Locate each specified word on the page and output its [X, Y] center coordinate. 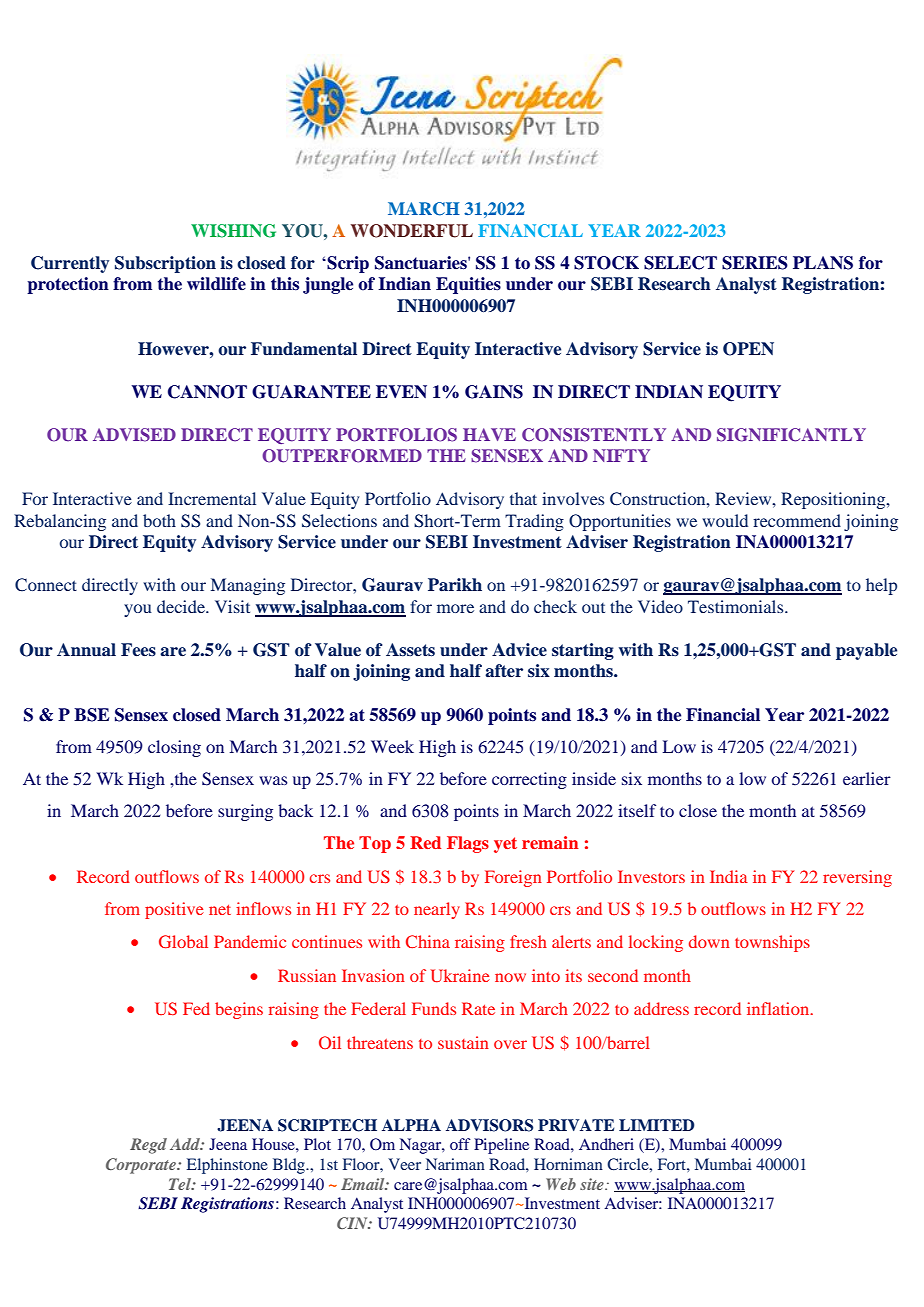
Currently [70, 264]
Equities [468, 285]
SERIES [755, 263]
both [159, 520]
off [460, 1144]
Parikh [455, 585]
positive [174, 910]
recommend [797, 520]
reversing [857, 878]
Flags [468, 844]
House [274, 1144]
